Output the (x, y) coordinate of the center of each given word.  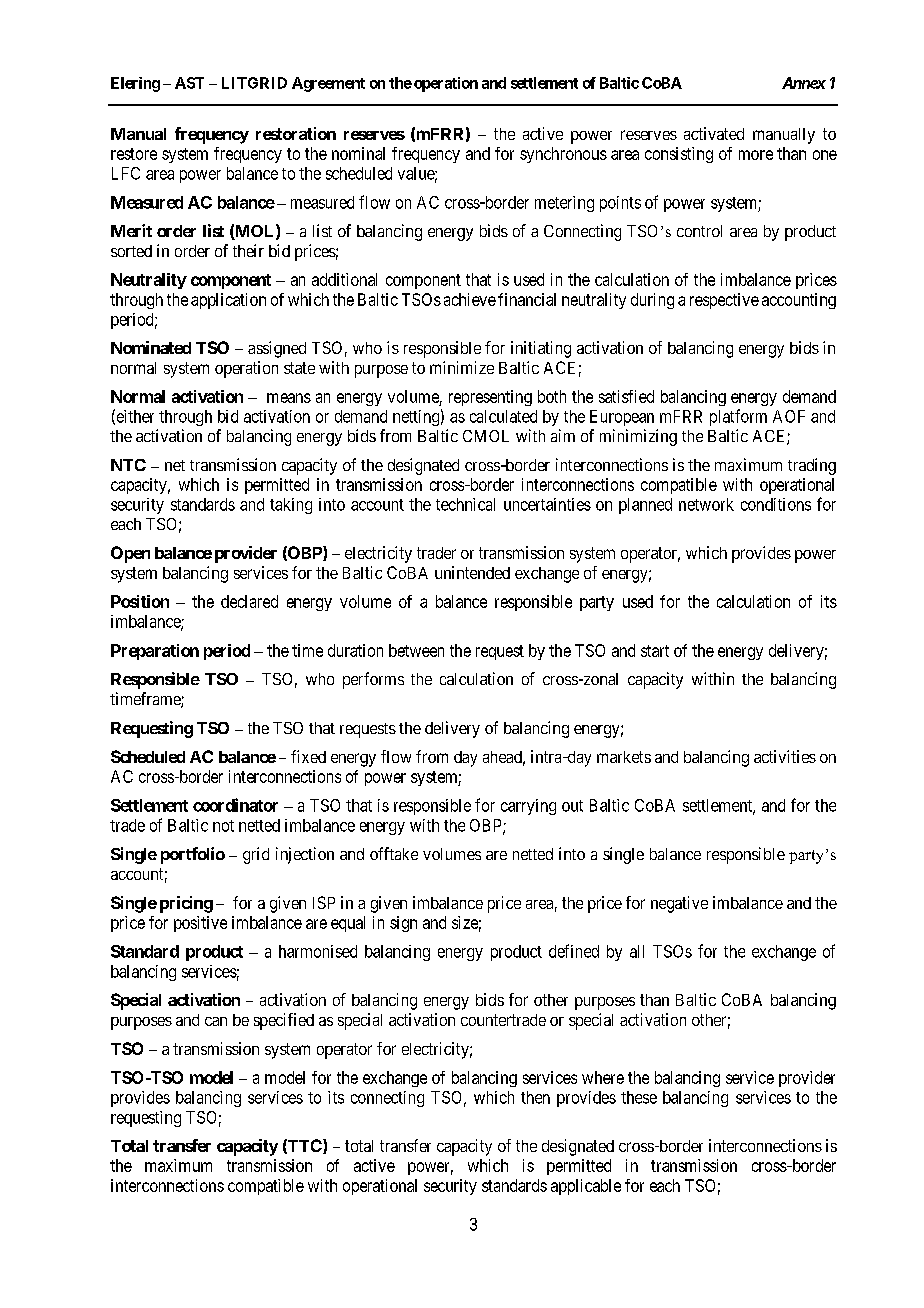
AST (189, 83)
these (639, 1097)
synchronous (563, 155)
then (535, 1097)
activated (714, 133)
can (216, 1021)
